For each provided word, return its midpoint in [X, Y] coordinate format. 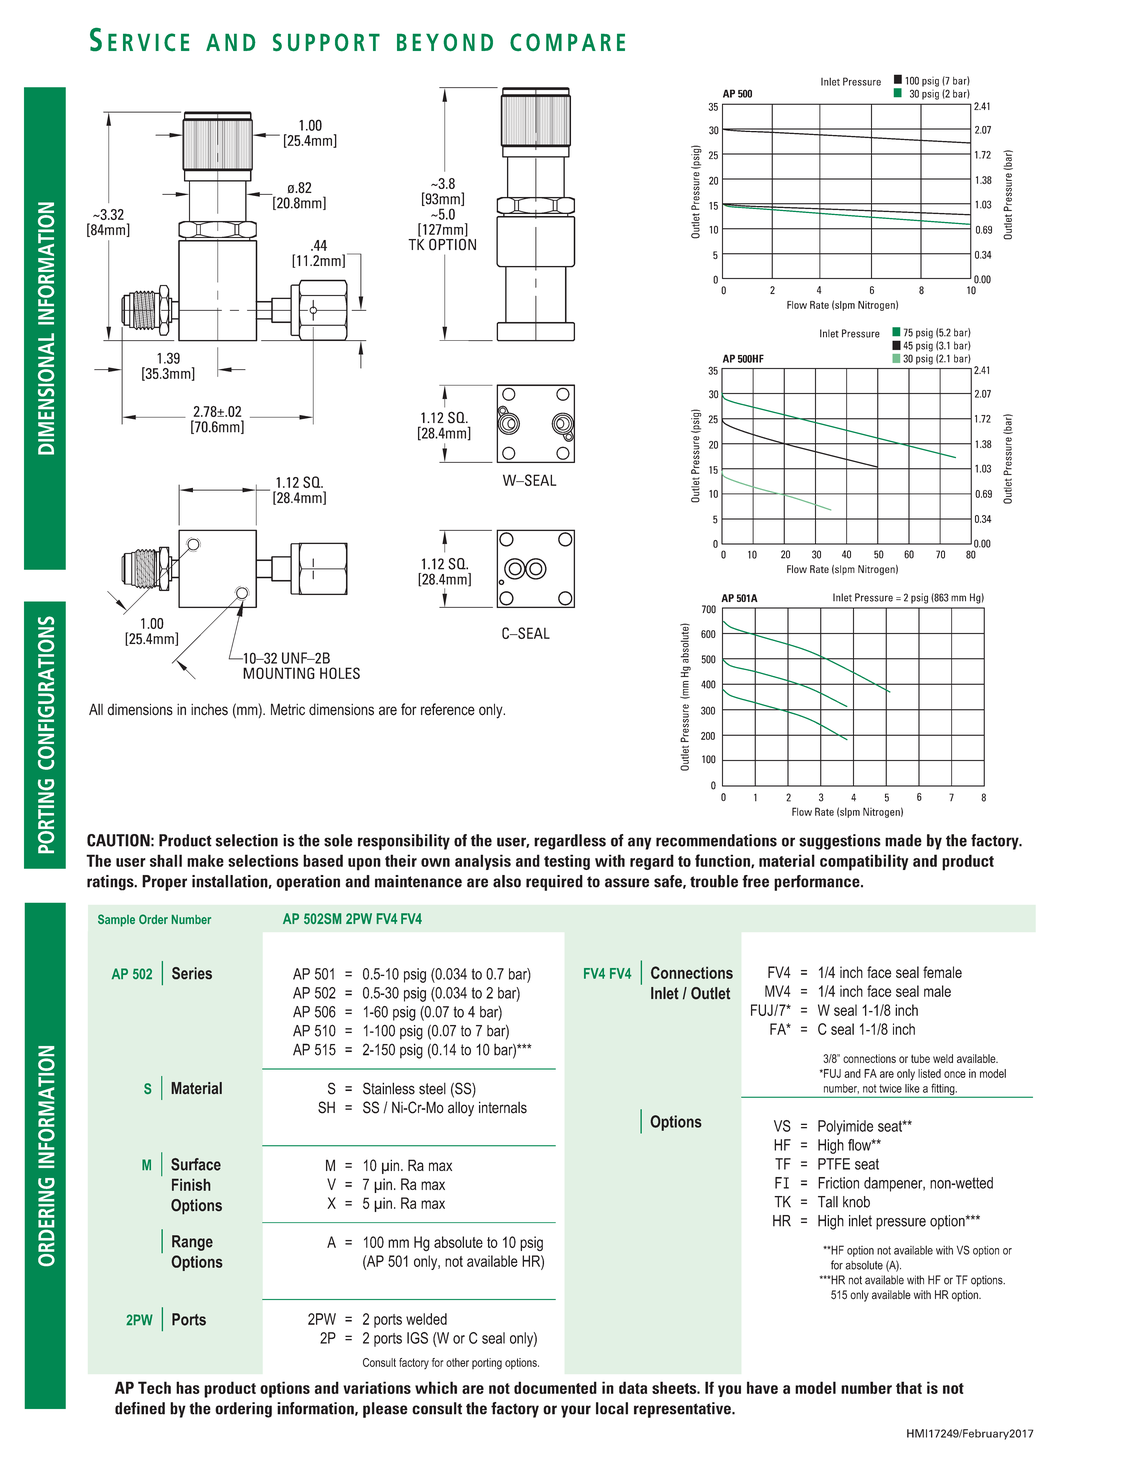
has [188, 1387]
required [554, 883]
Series [192, 973]
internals [503, 1107]
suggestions [840, 842]
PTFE [834, 1164]
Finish [191, 1184]
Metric [288, 709]
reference [448, 709]
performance [818, 883]
